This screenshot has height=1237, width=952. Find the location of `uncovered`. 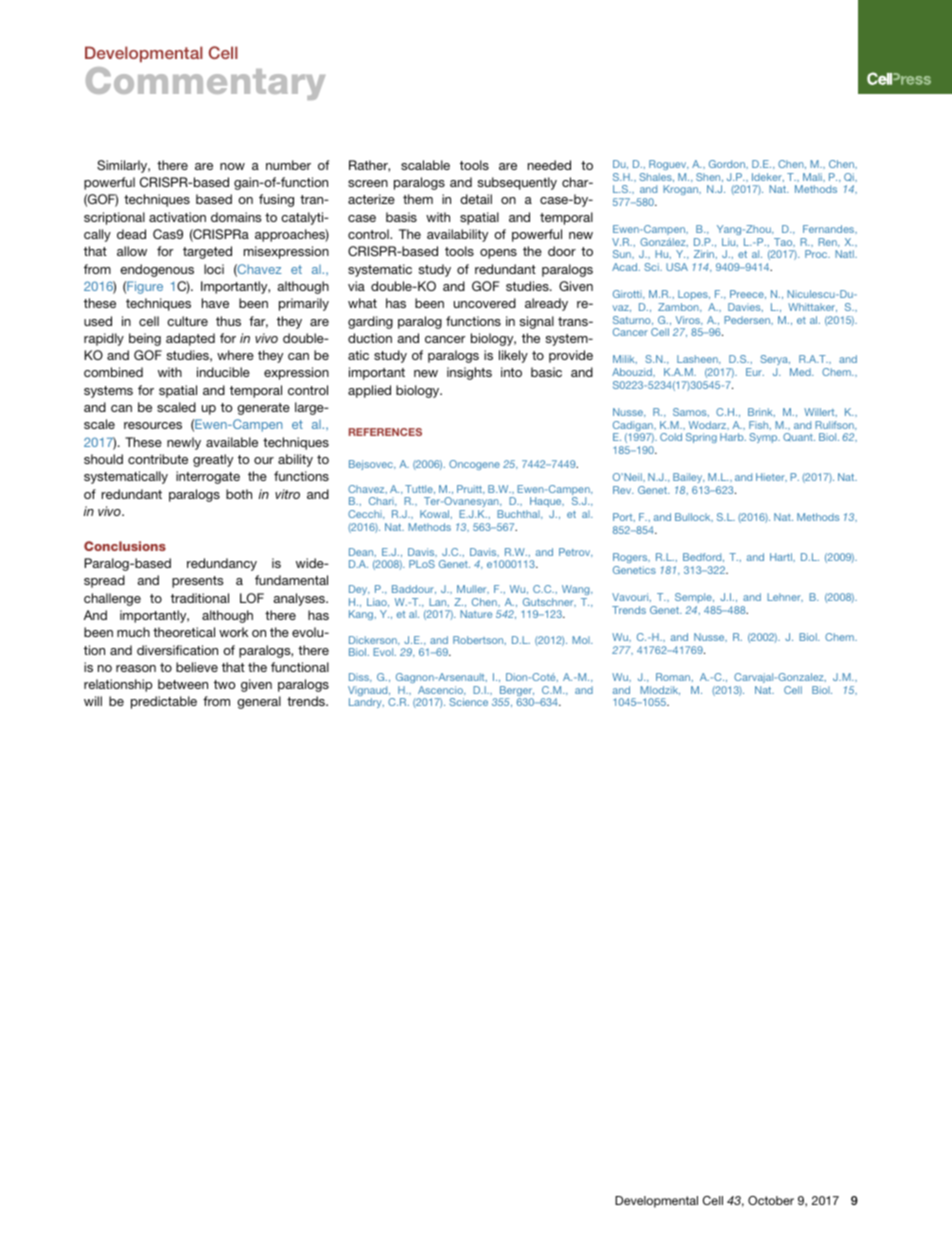

uncovered is located at coordinates (485, 303).
